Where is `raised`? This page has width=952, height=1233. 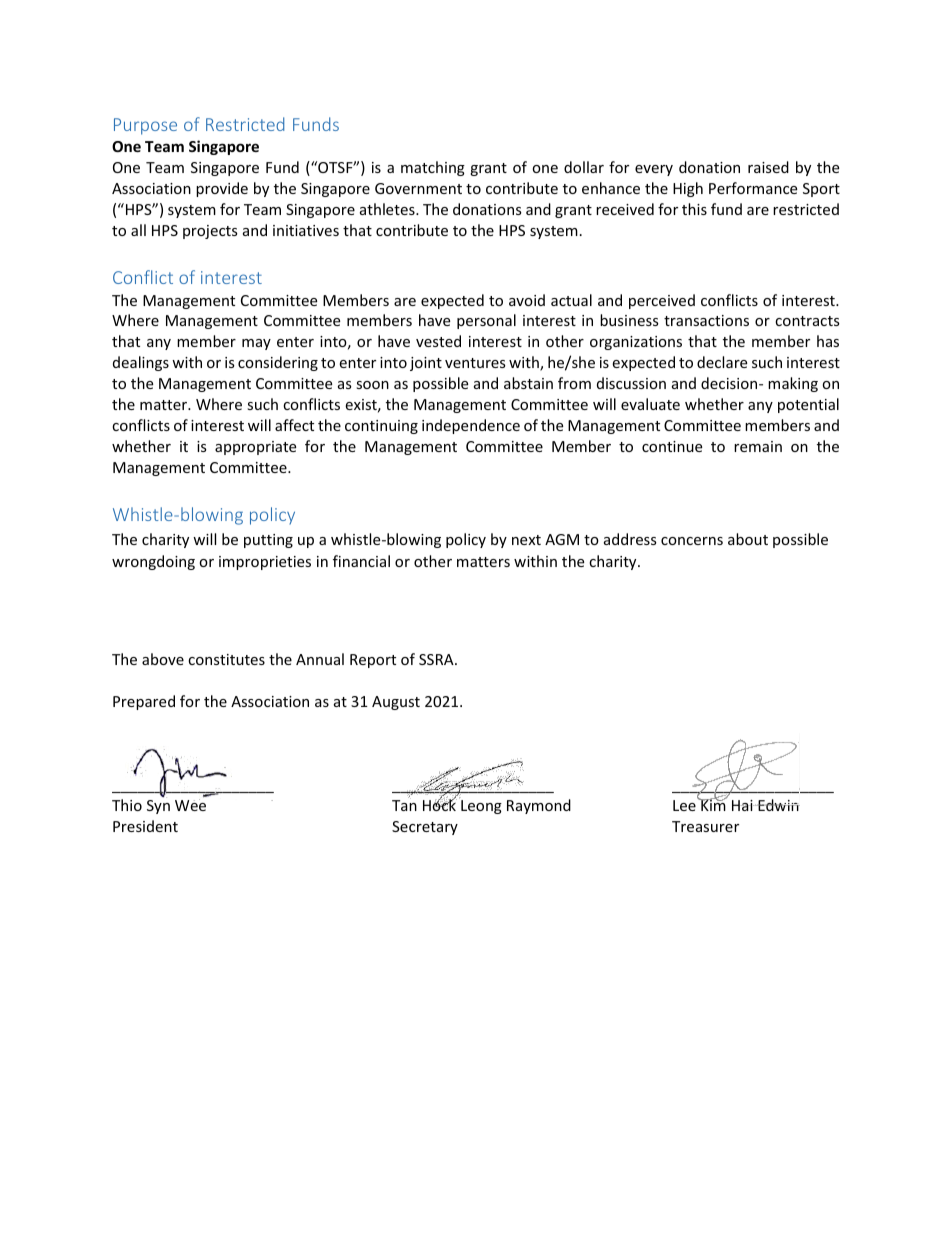 raised is located at coordinates (768, 167).
